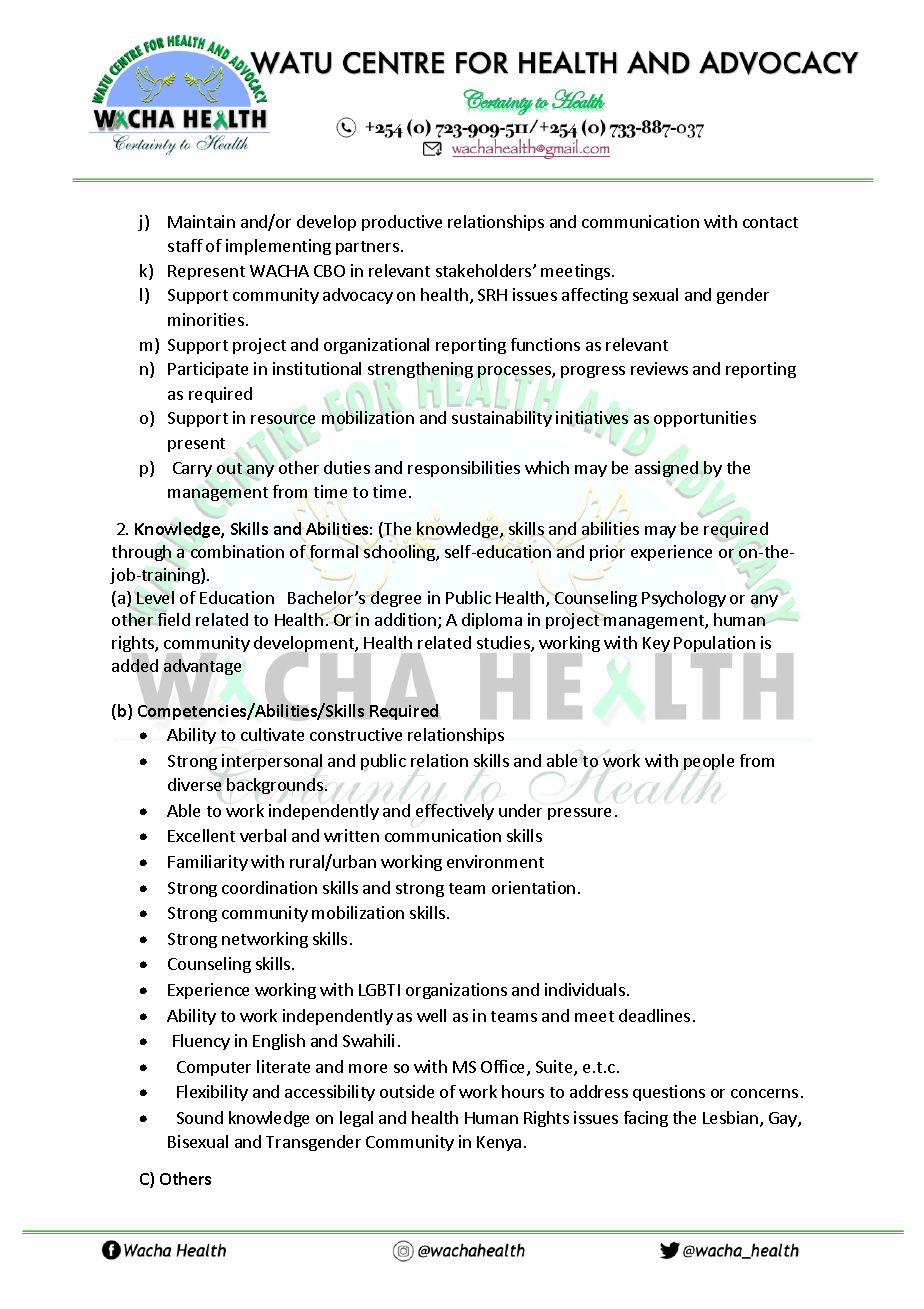 The image size is (924, 1309). What do you see at coordinates (730, 1117) in the image?
I see `Lesbian` at bounding box center [730, 1117].
